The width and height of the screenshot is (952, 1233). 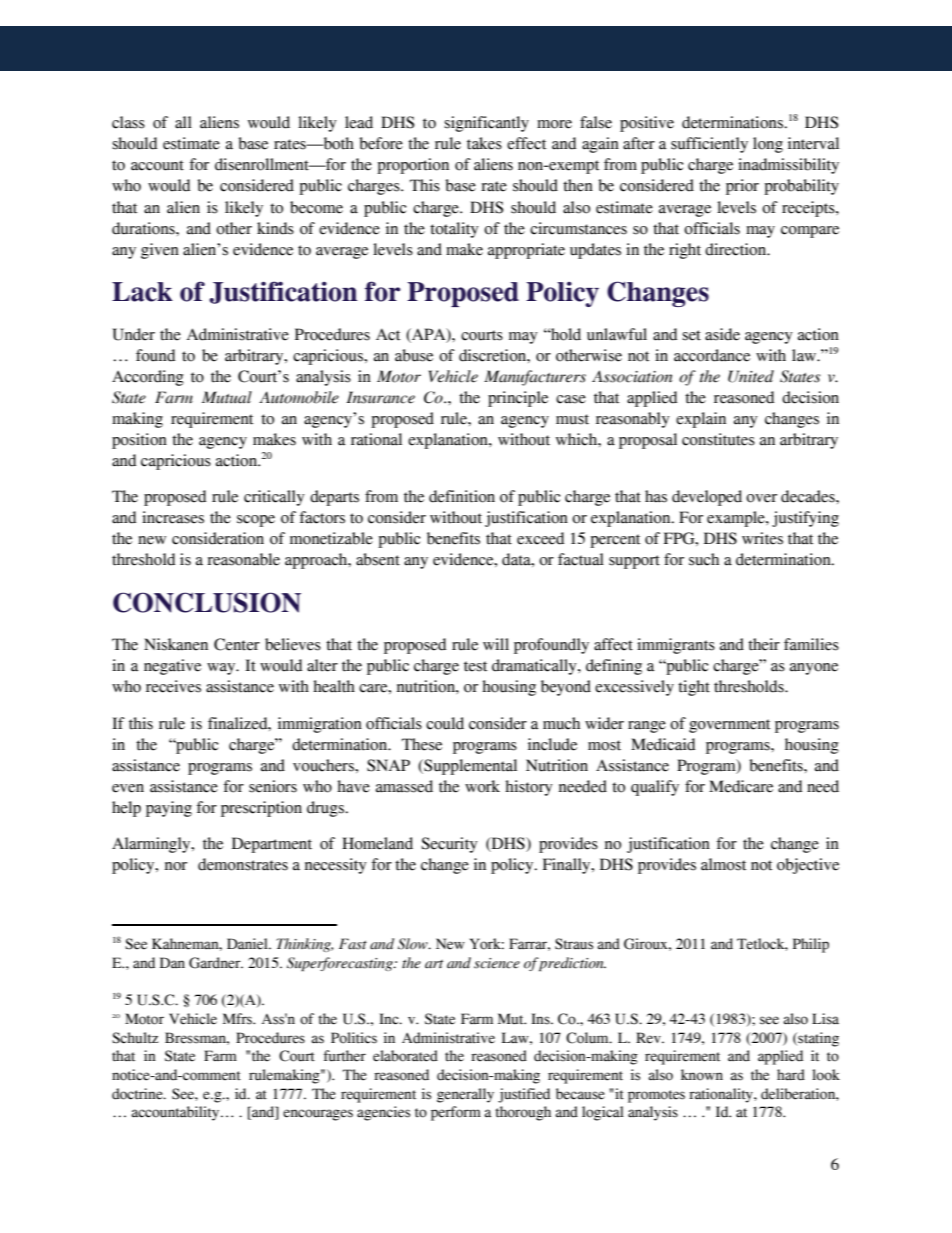 What do you see at coordinates (128, 122) in the screenshot?
I see `class` at bounding box center [128, 122].
